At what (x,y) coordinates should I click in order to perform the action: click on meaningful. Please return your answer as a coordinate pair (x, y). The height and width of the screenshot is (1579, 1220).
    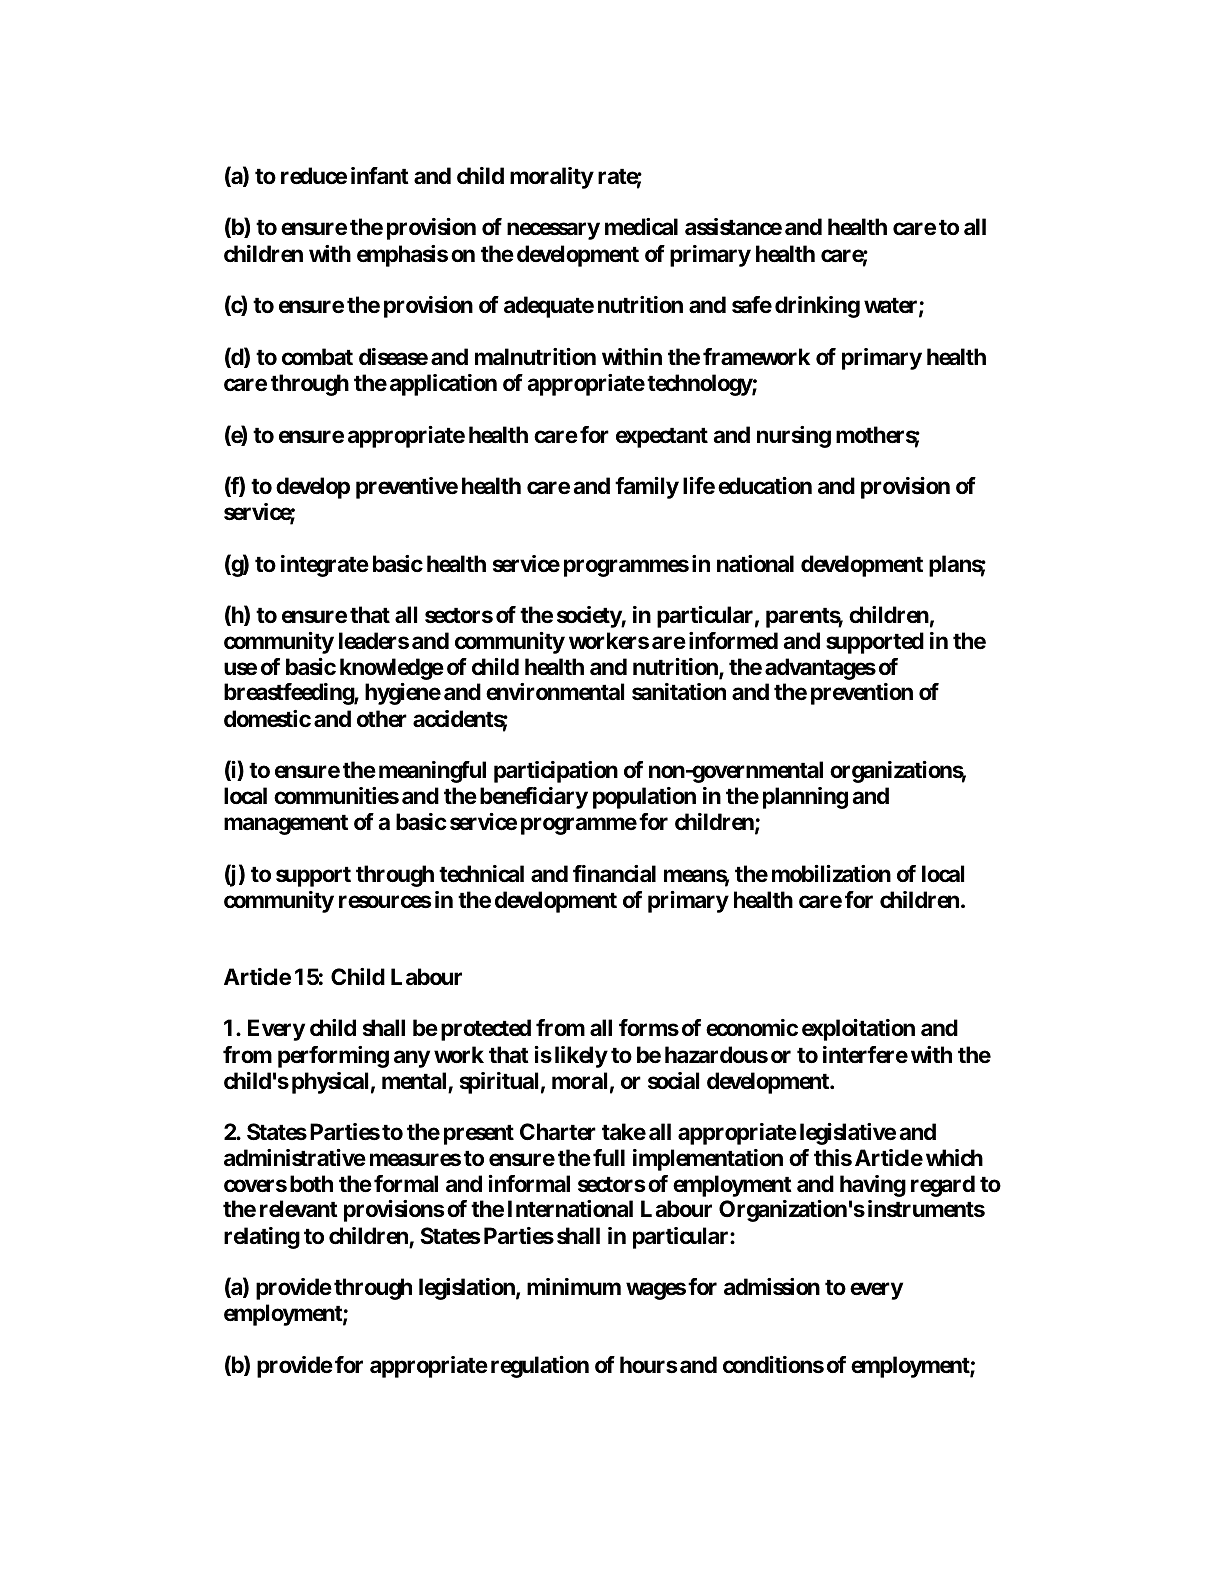
    Looking at the image, I should click on (432, 772).
